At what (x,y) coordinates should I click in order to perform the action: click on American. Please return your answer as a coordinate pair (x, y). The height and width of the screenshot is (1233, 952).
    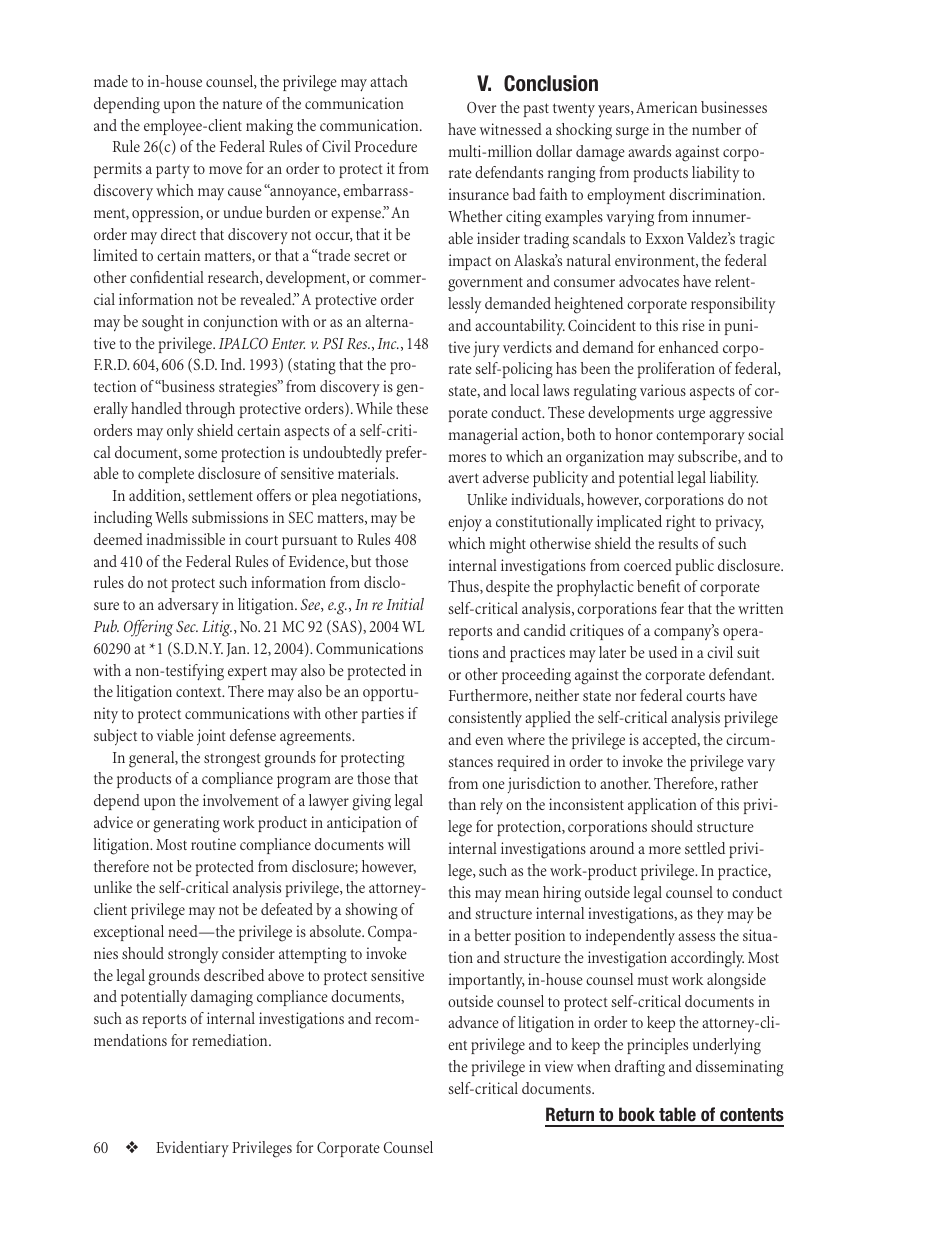
    Looking at the image, I should click on (666, 107).
